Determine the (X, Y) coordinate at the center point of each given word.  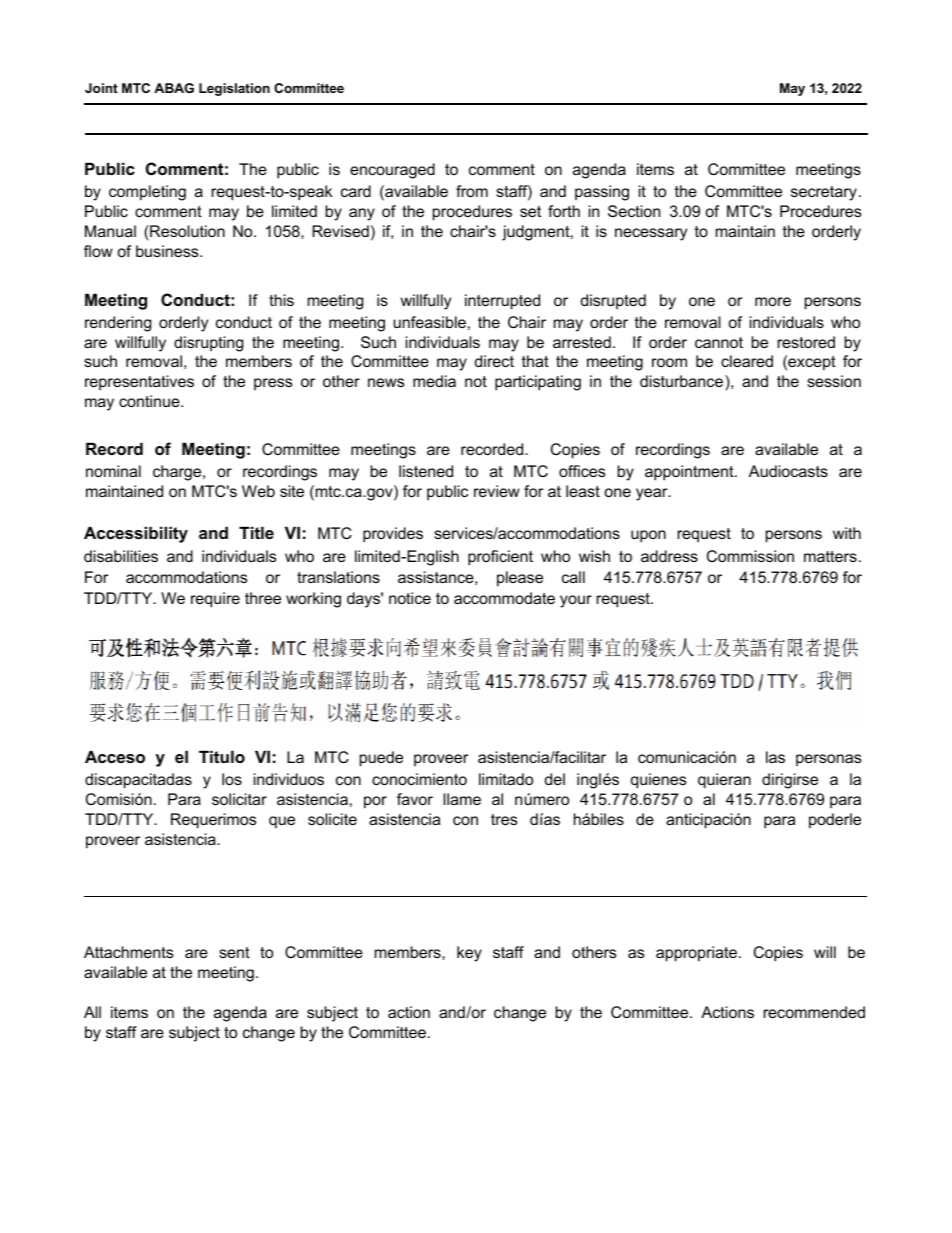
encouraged (392, 171)
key (469, 954)
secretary (824, 193)
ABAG (174, 88)
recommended (814, 1012)
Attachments (128, 952)
